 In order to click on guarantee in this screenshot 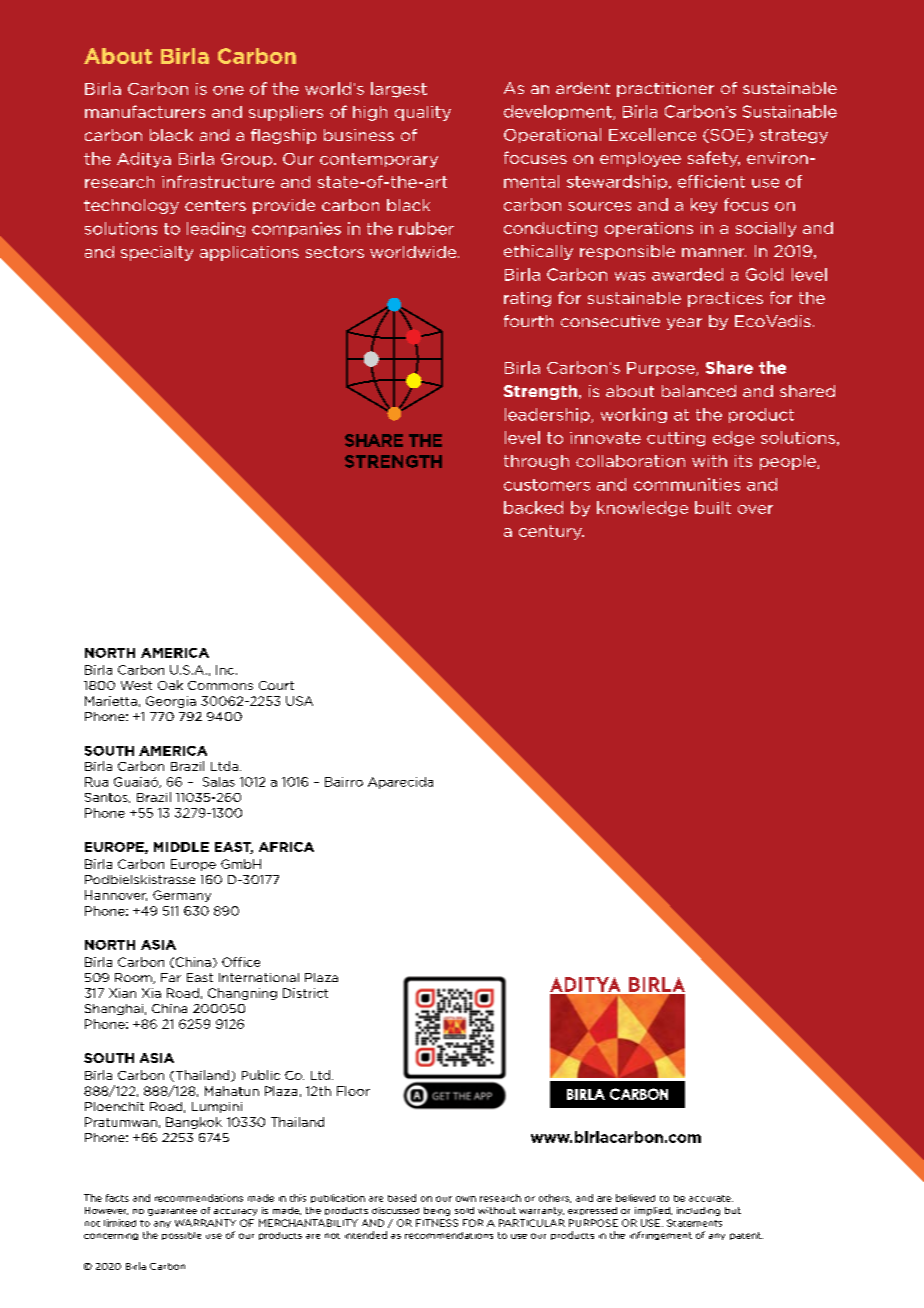, I will do `click(172, 1212)`.
